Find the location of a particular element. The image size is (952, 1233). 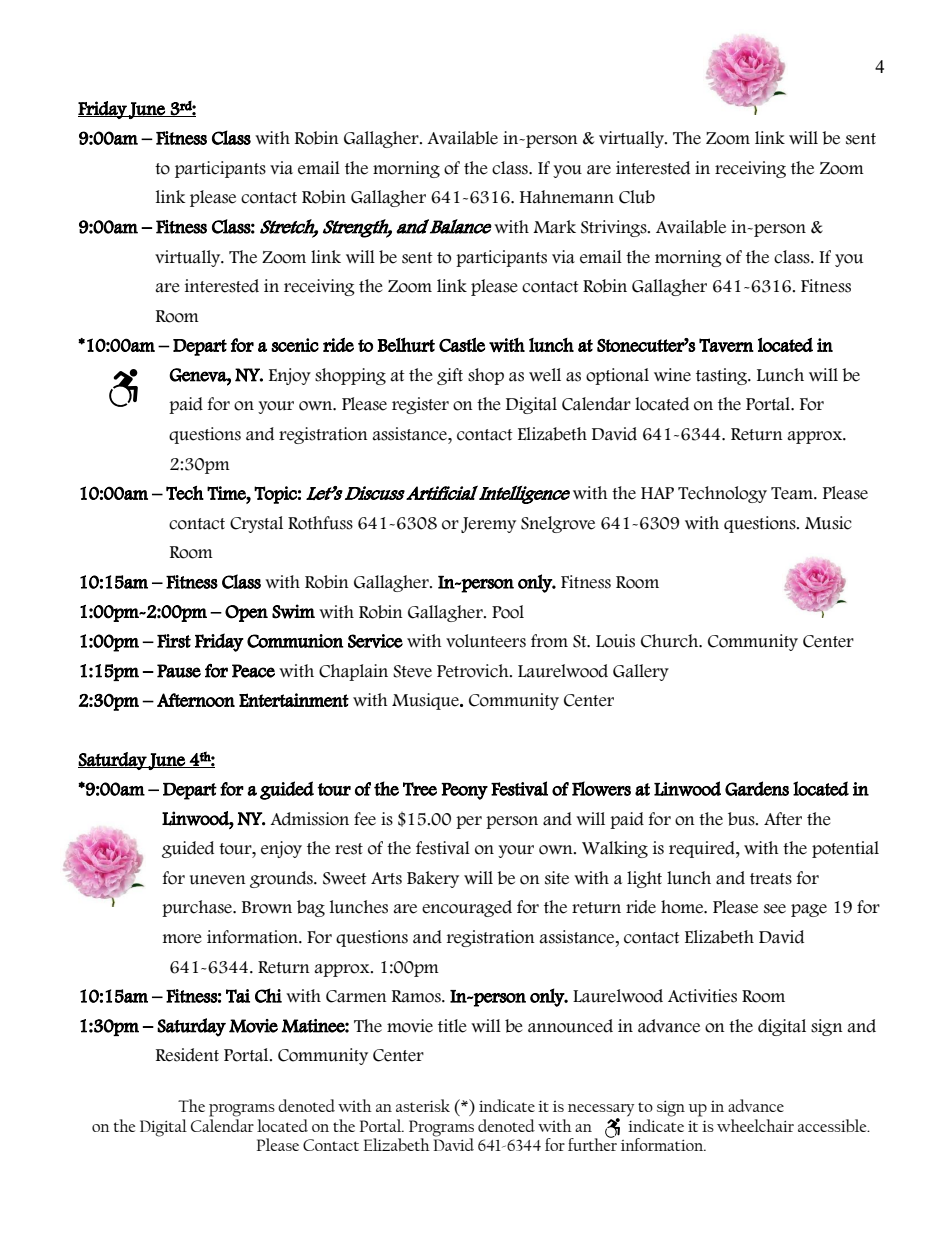

tasting is located at coordinates (722, 376).
